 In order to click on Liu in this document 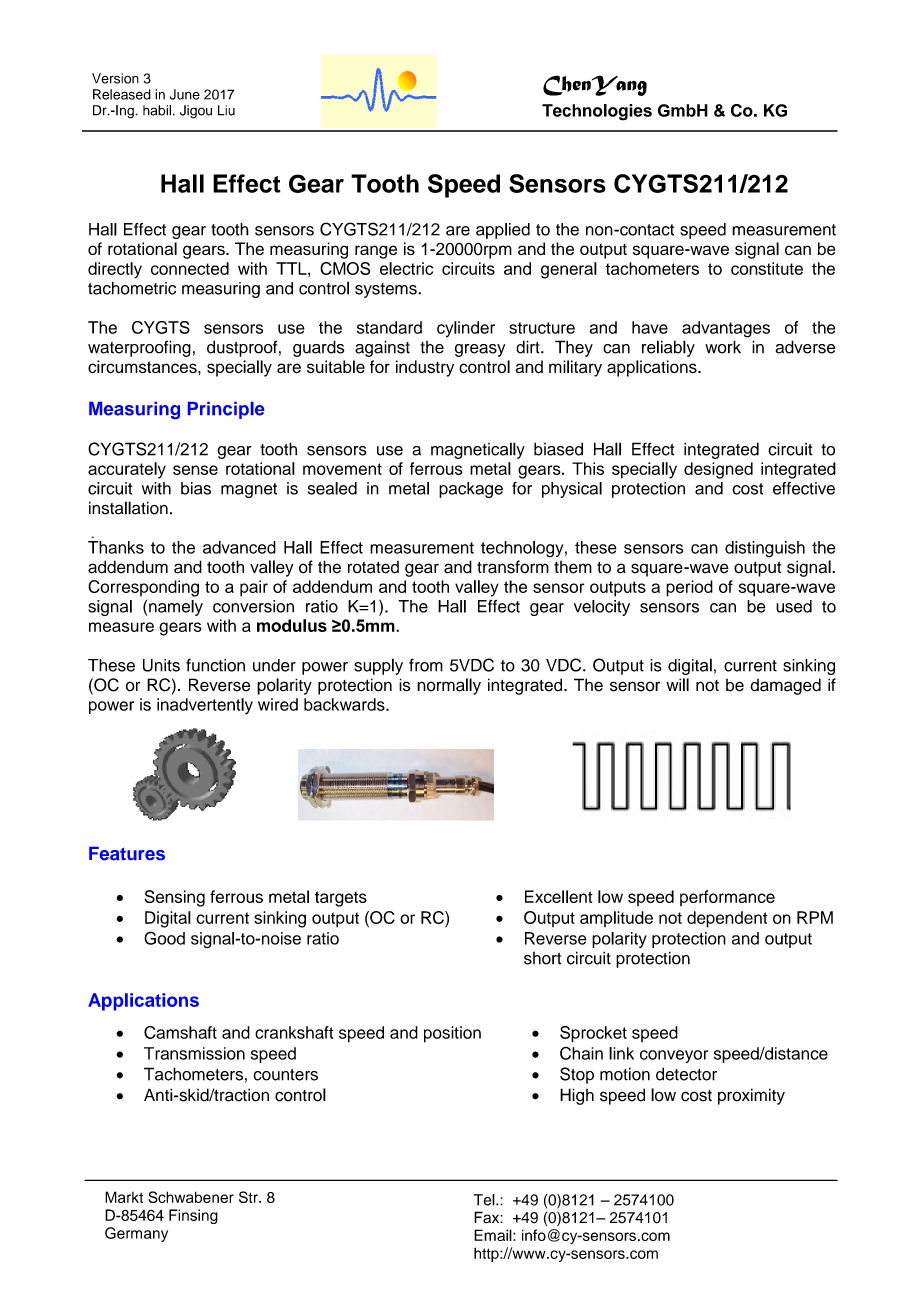, I will do `click(226, 110)`.
